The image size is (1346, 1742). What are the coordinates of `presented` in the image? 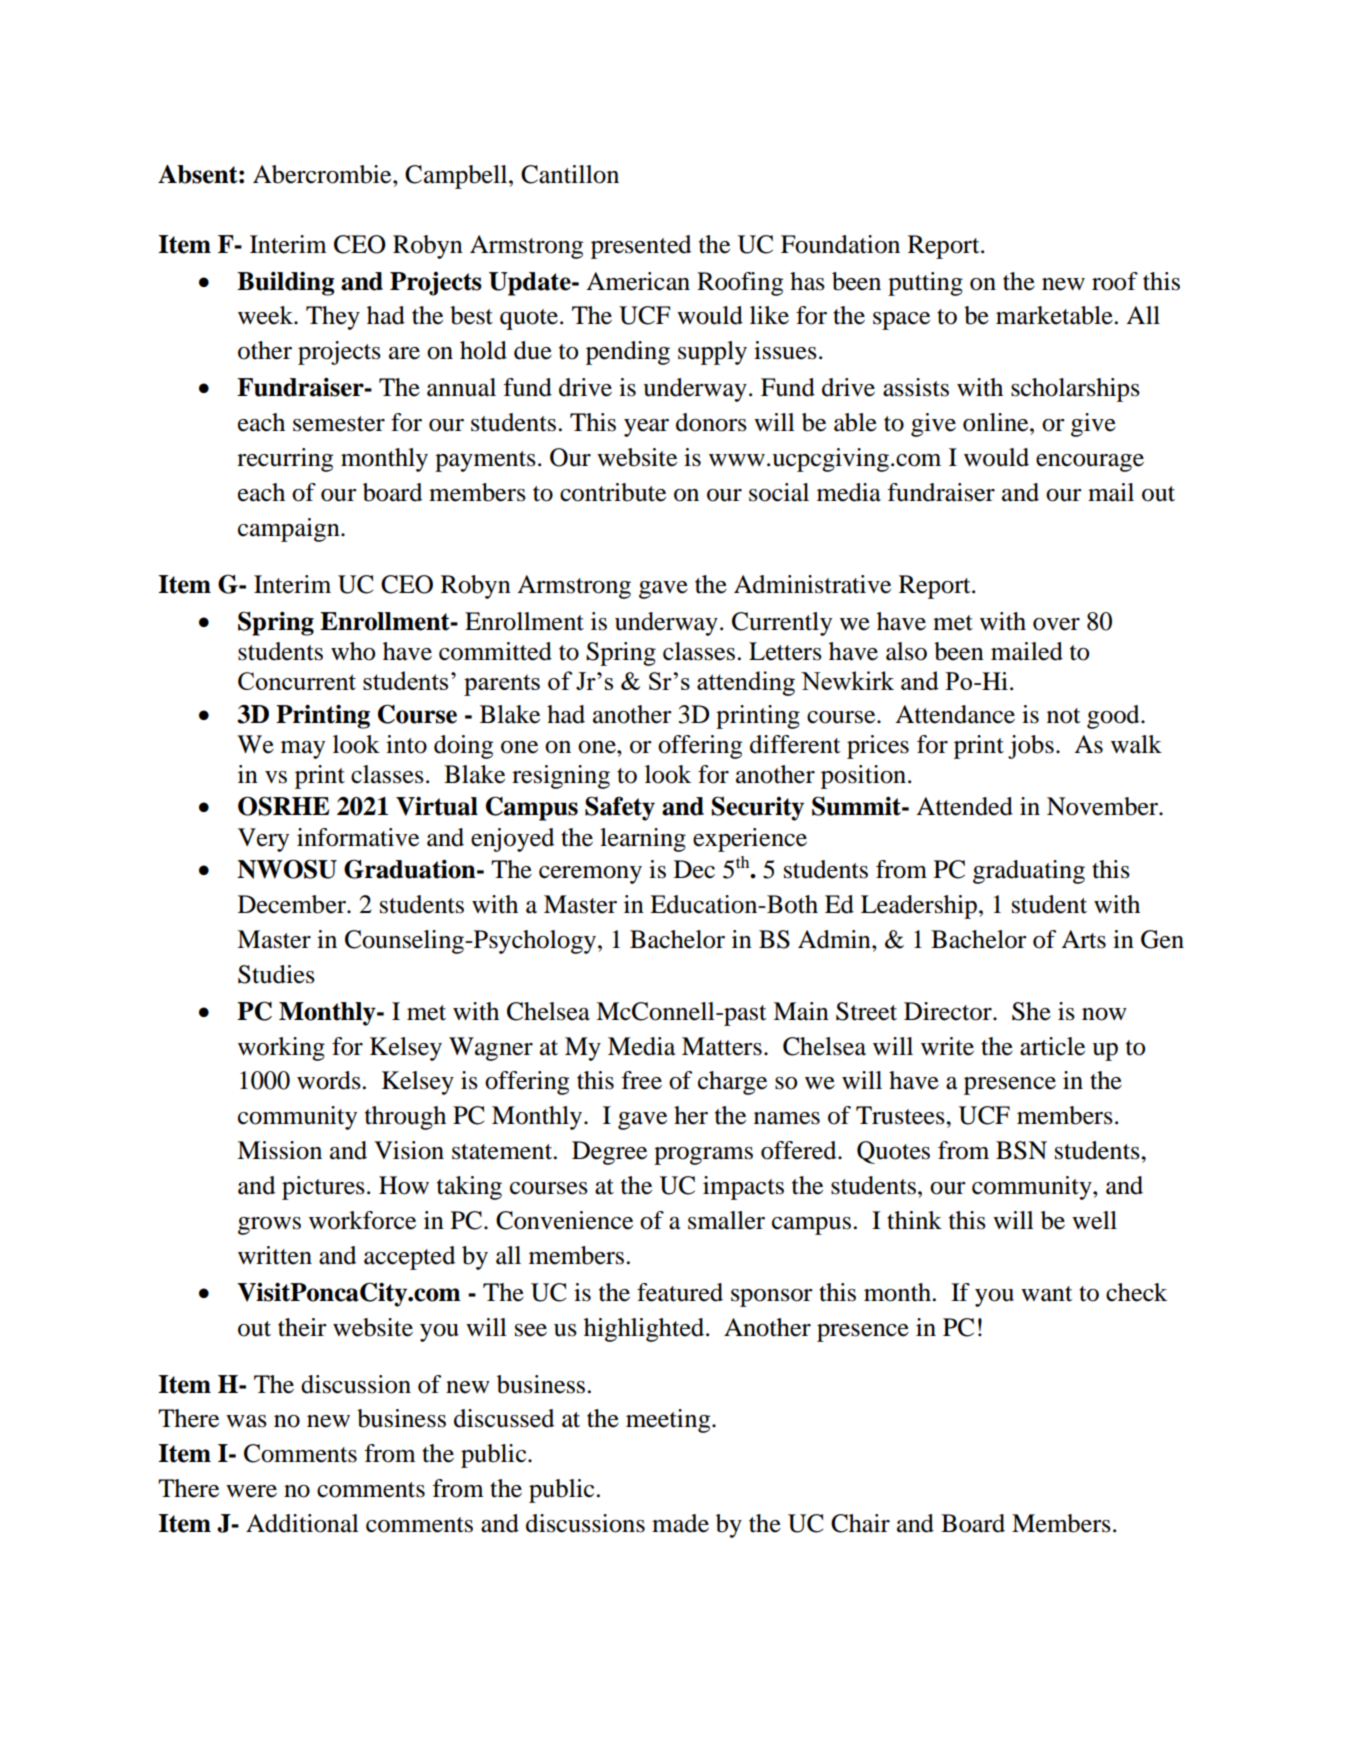 It's located at (641, 247).
